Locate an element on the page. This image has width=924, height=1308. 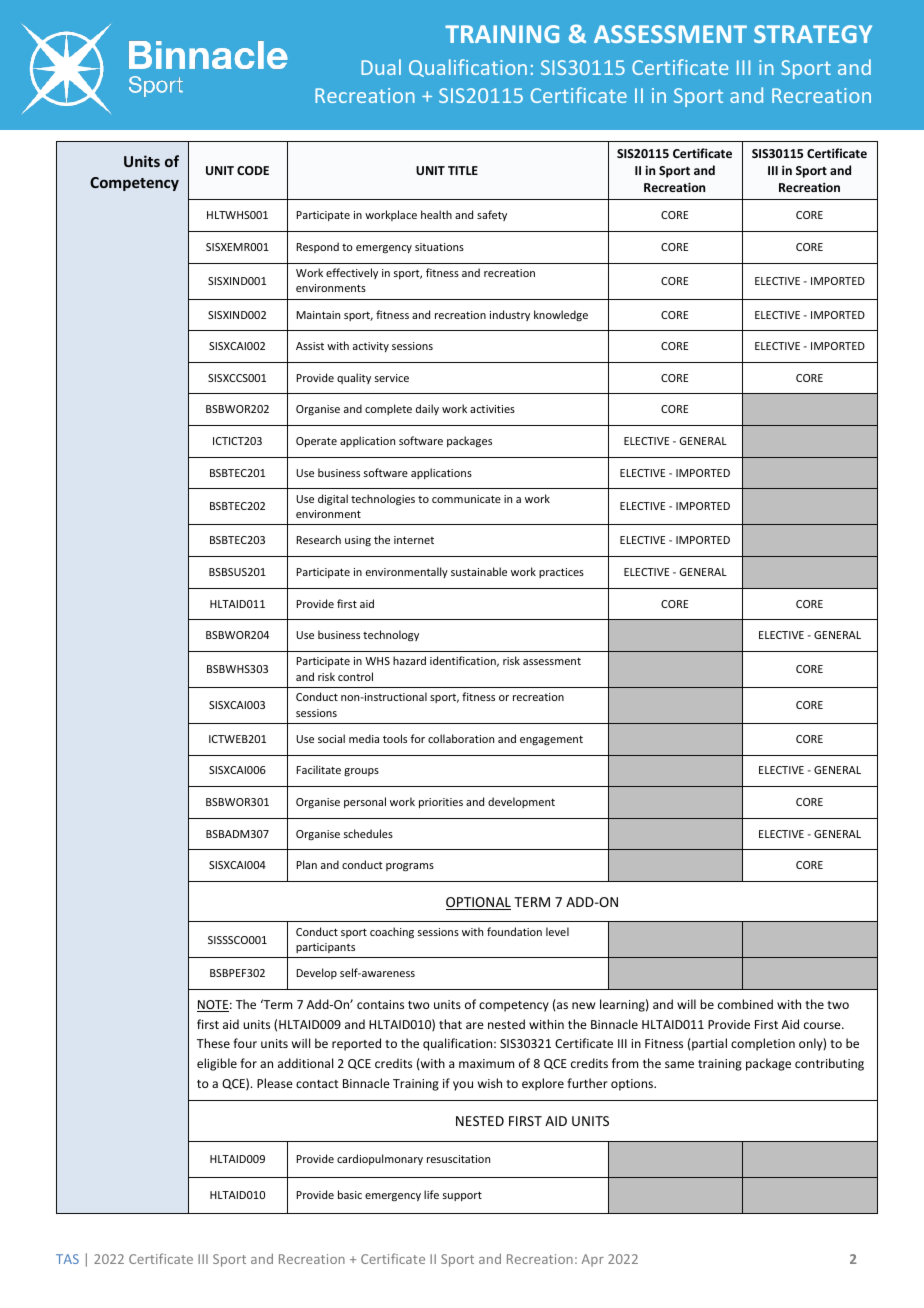
CODE is located at coordinates (253, 170).
